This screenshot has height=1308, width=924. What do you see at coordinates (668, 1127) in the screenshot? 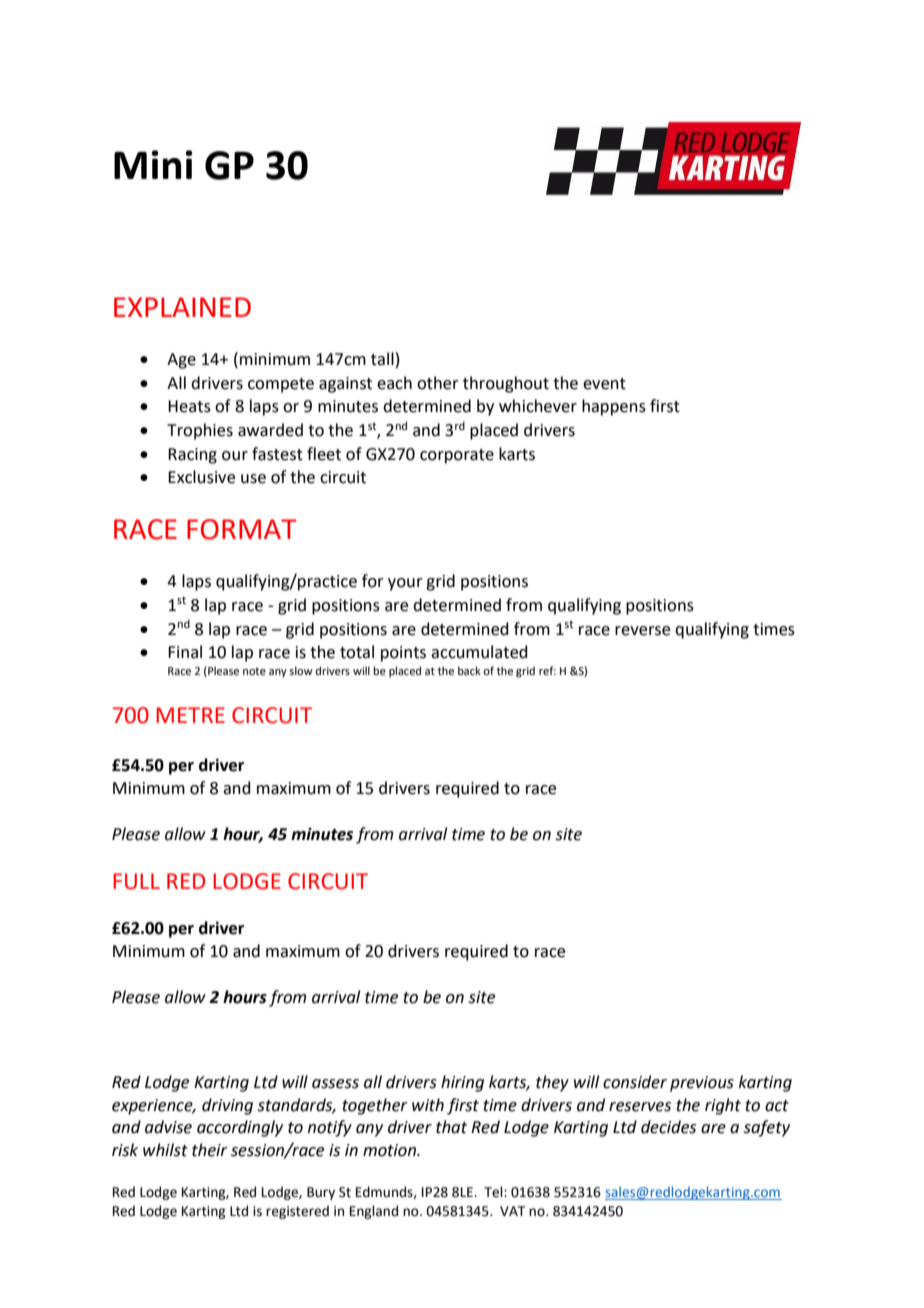
I see `decides` at bounding box center [668, 1127].
